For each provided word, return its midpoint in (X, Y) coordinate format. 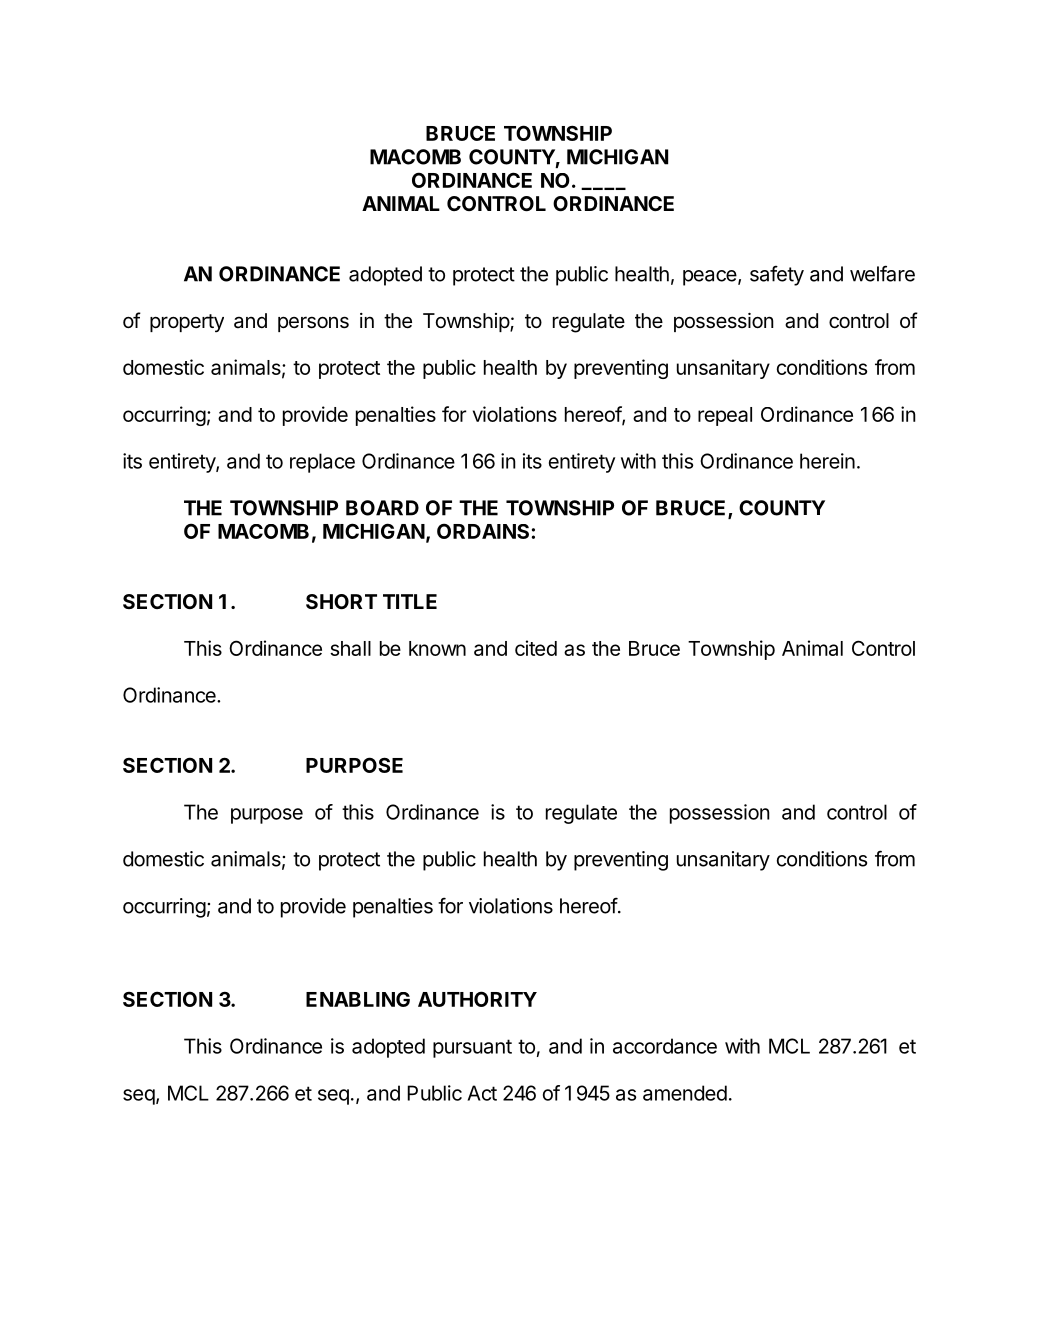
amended (685, 1093)
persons (313, 324)
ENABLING (358, 999)
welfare (882, 273)
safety (777, 275)
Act (482, 1093)
